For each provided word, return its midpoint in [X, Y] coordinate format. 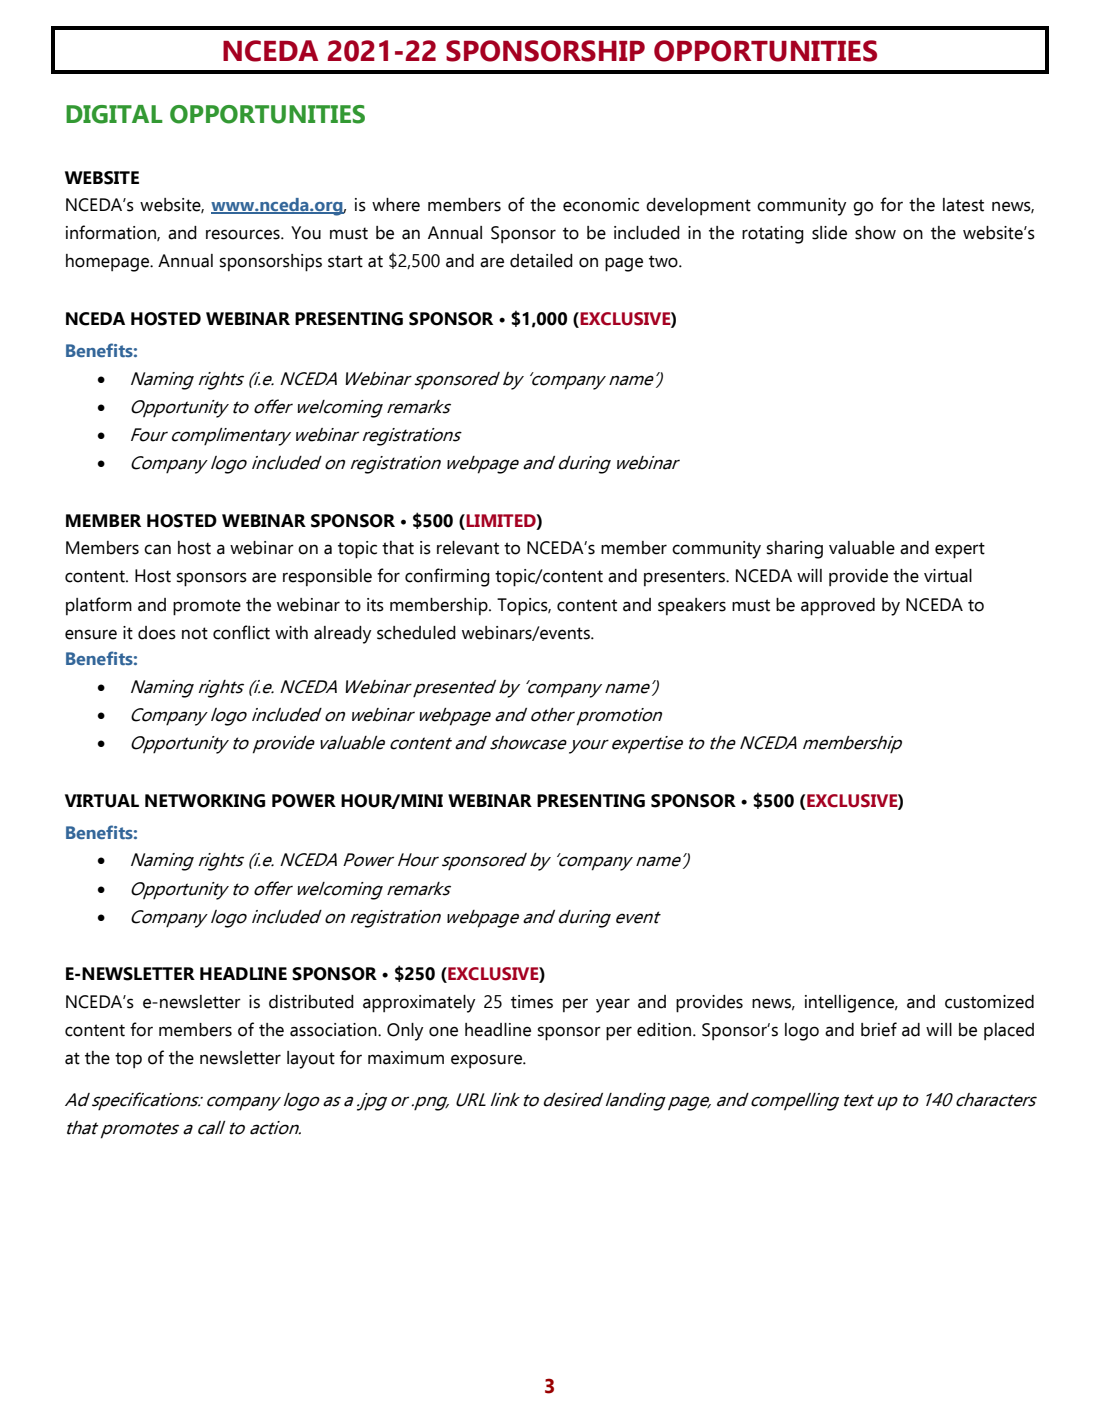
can [157, 549]
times [532, 1002]
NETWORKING [205, 801]
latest [963, 205]
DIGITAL [114, 114]
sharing [795, 550]
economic [601, 205]
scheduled [416, 633]
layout [311, 1060]
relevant [468, 548]
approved [838, 607]
